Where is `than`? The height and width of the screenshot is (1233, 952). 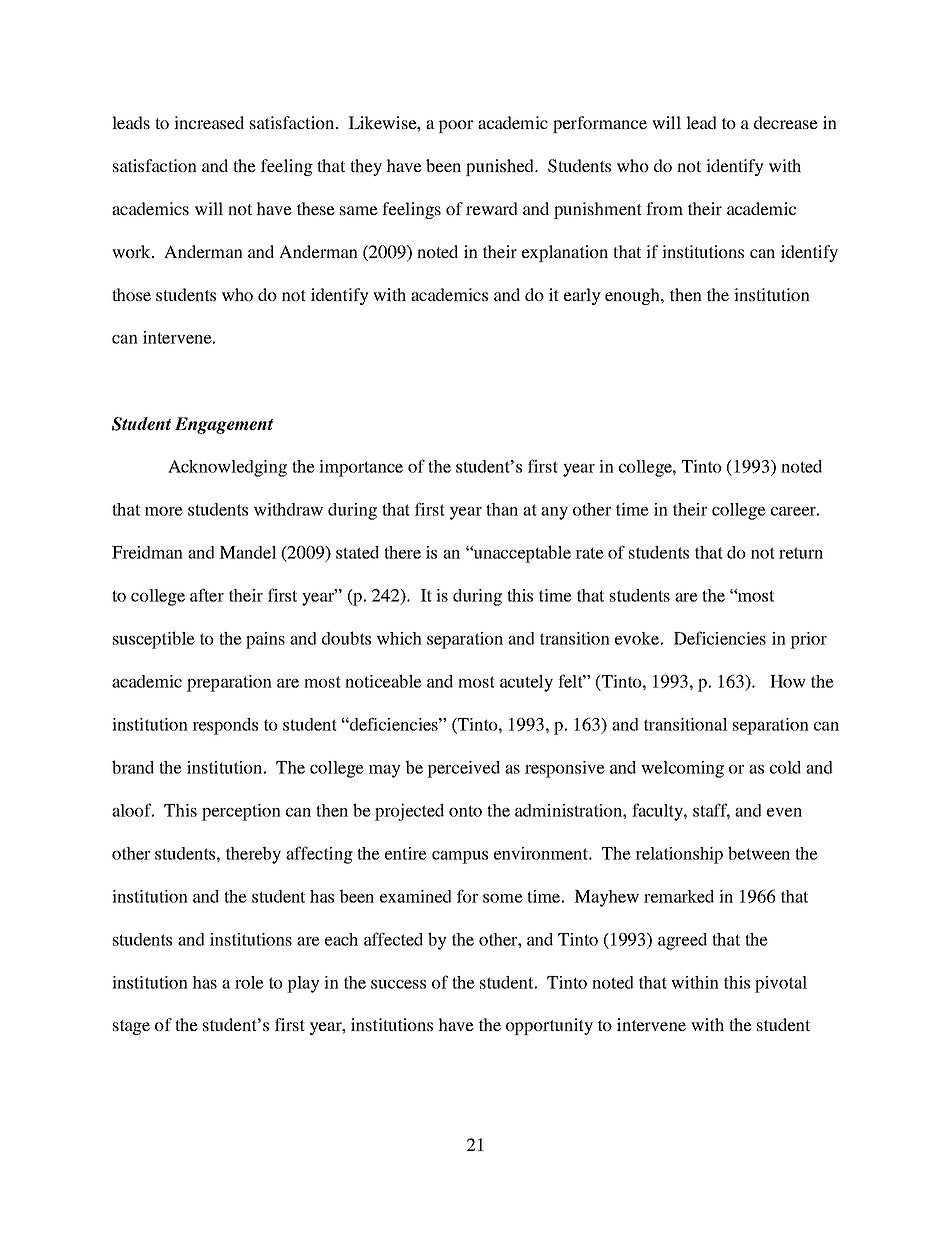
than is located at coordinates (502, 509).
